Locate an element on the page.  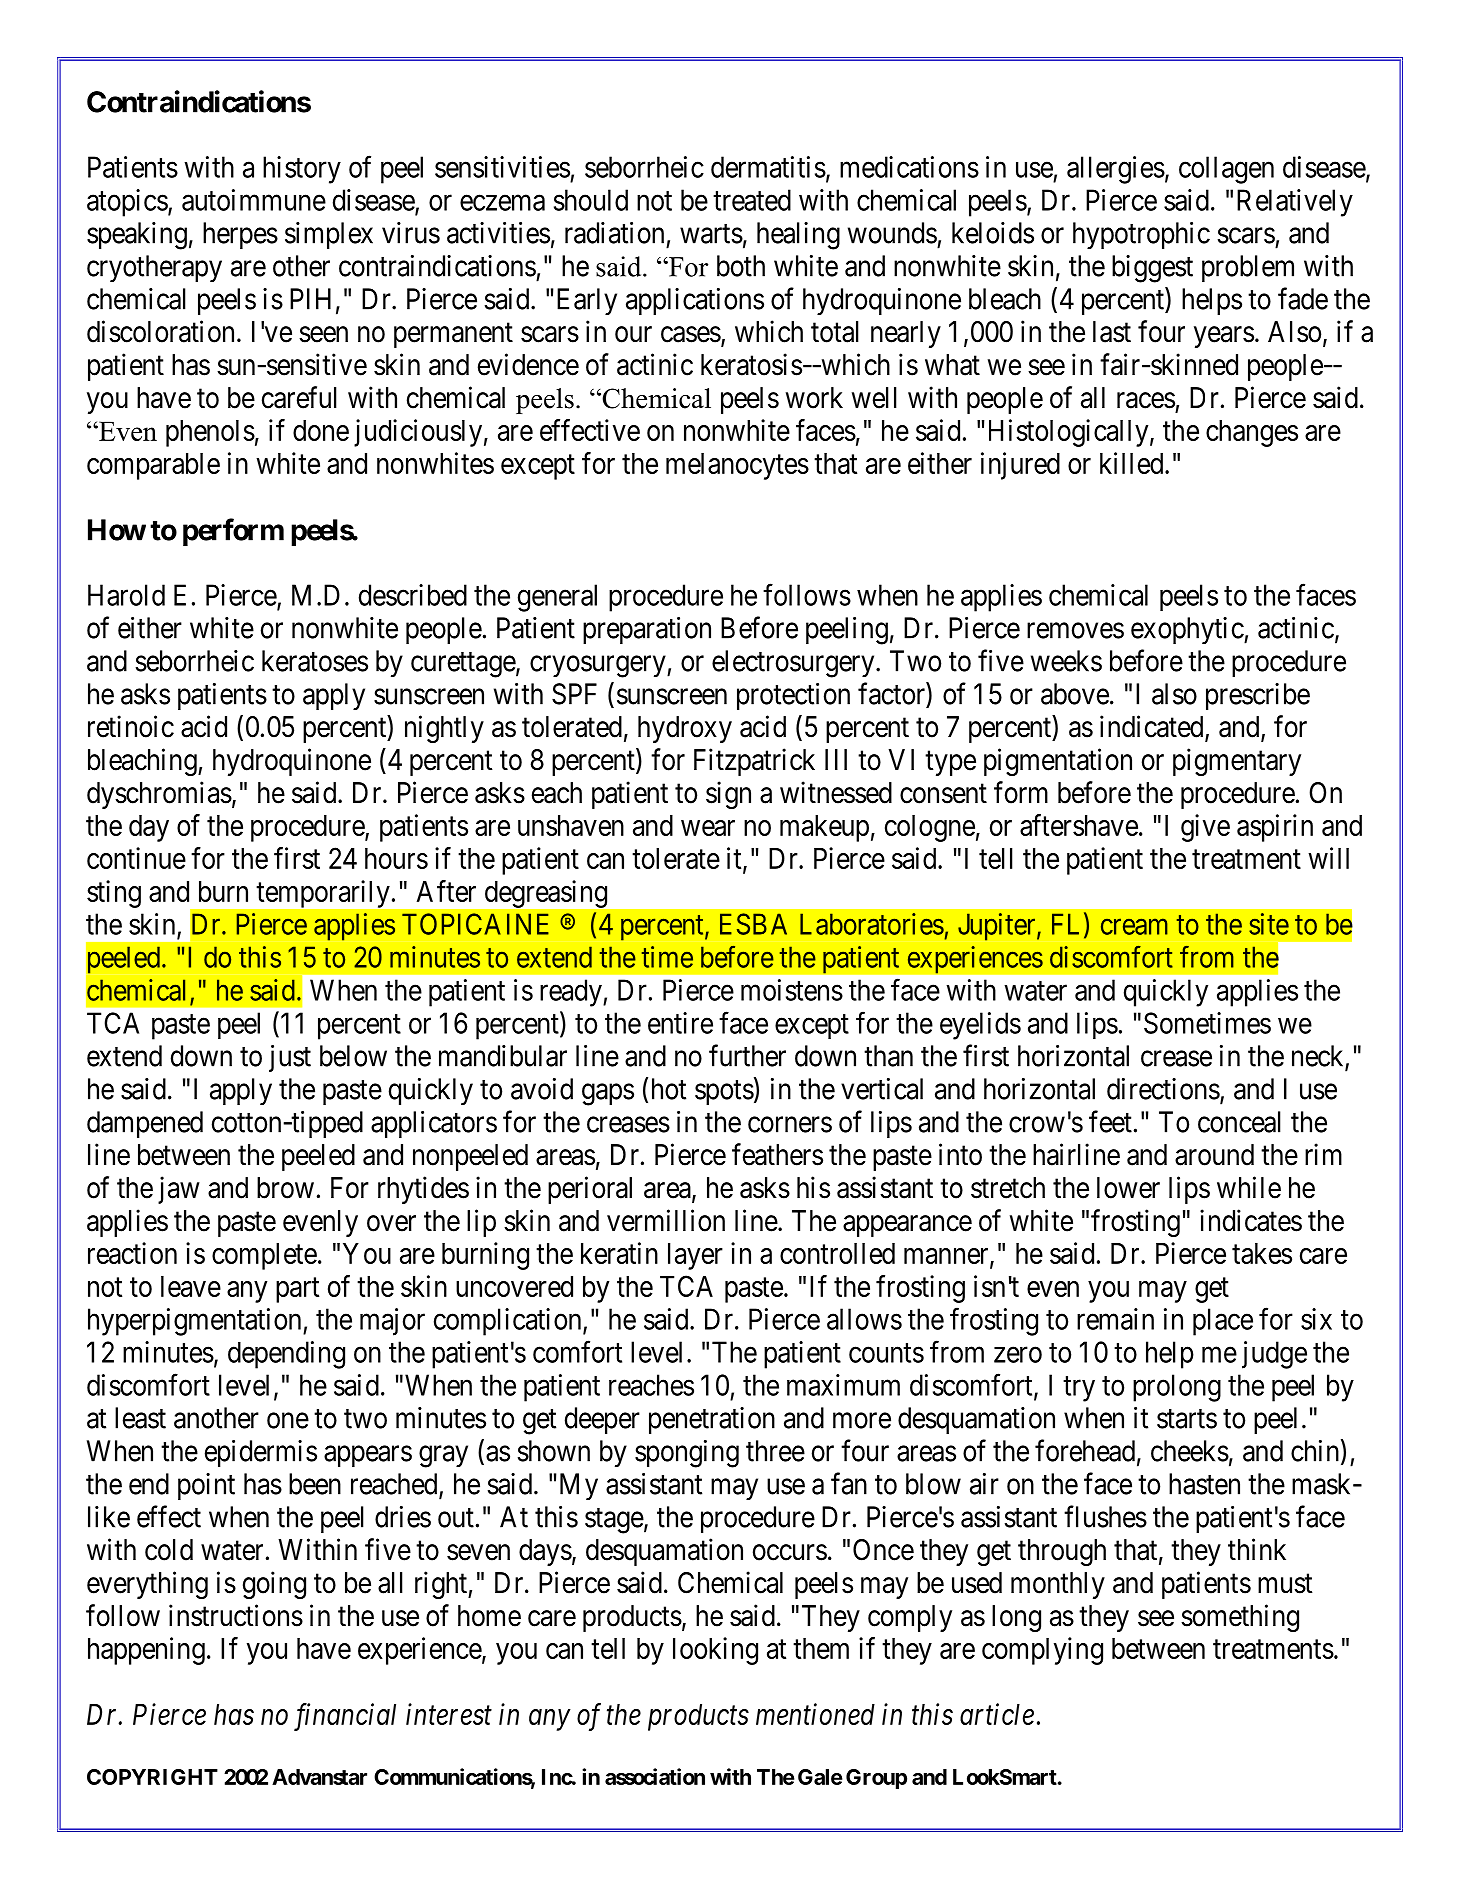
autoimmune is located at coordinates (254, 200).
